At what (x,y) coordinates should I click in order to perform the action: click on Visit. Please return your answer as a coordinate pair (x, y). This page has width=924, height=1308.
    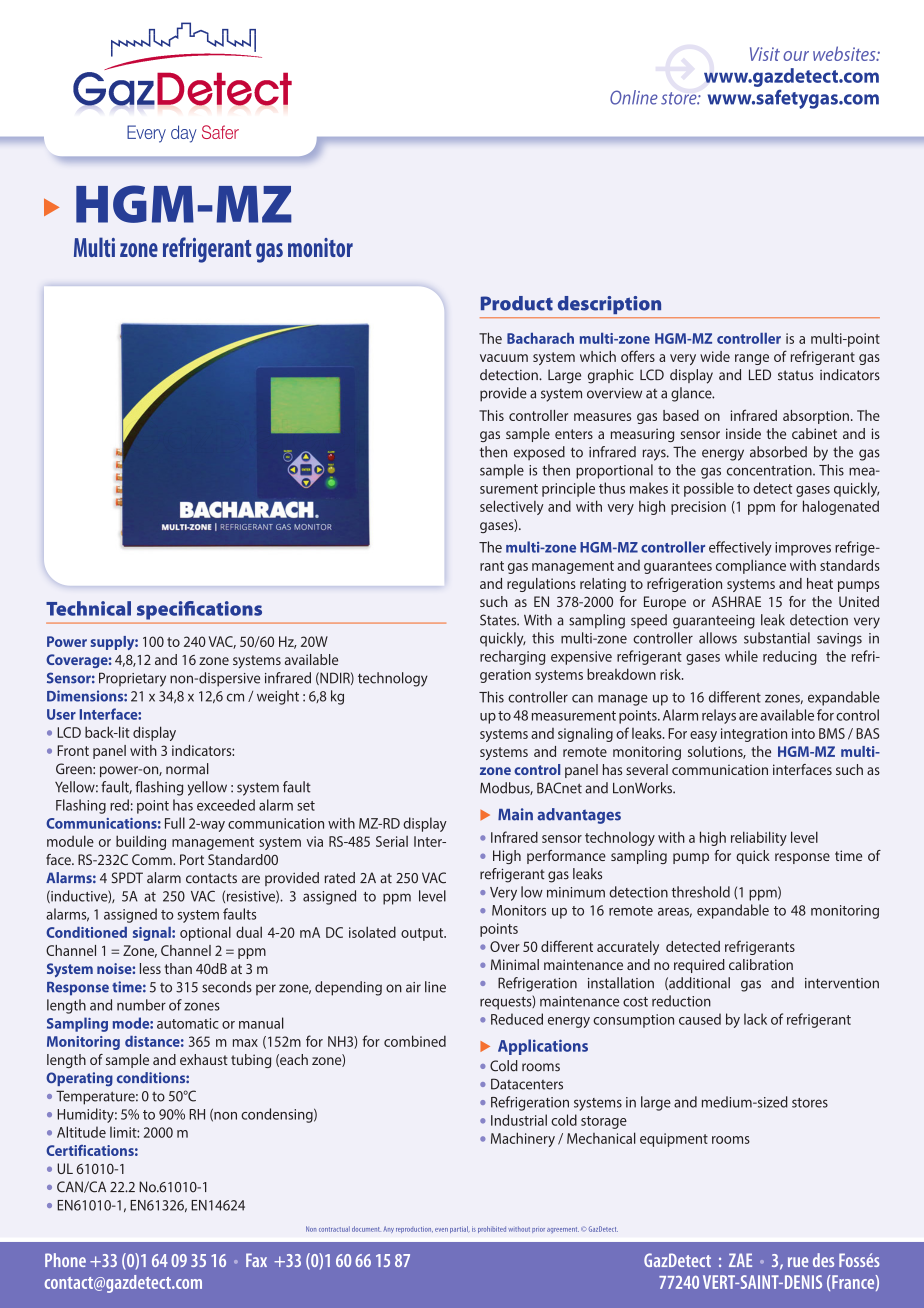
    Looking at the image, I should click on (765, 54).
